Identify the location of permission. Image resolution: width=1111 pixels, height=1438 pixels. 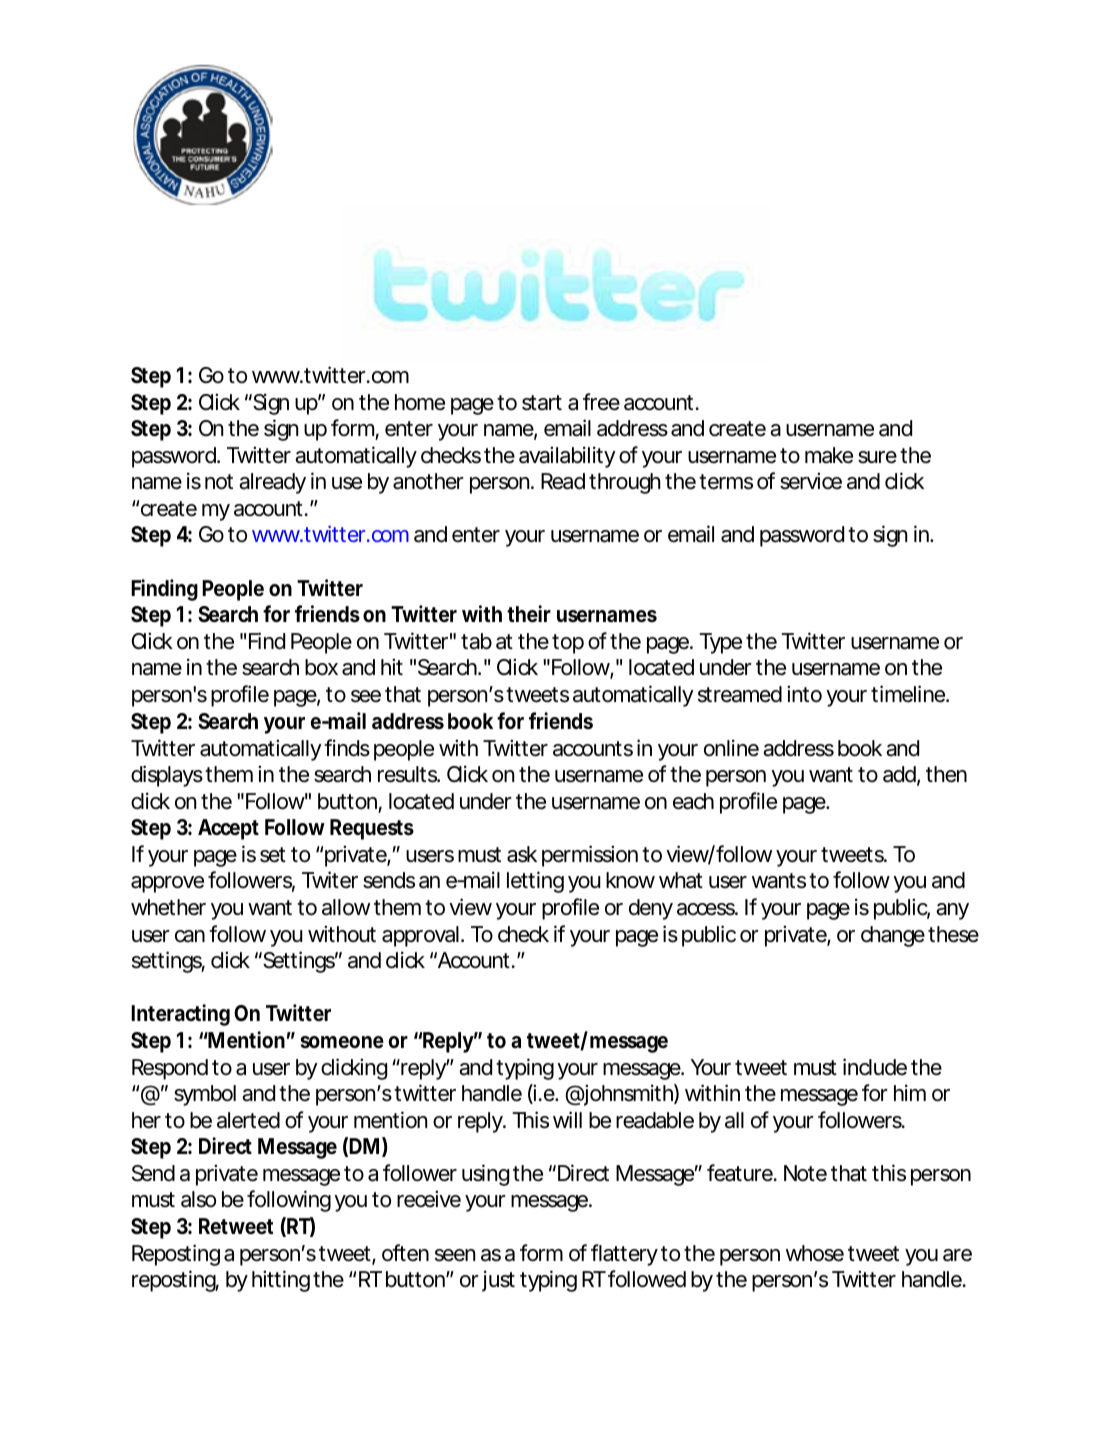
(590, 856).
